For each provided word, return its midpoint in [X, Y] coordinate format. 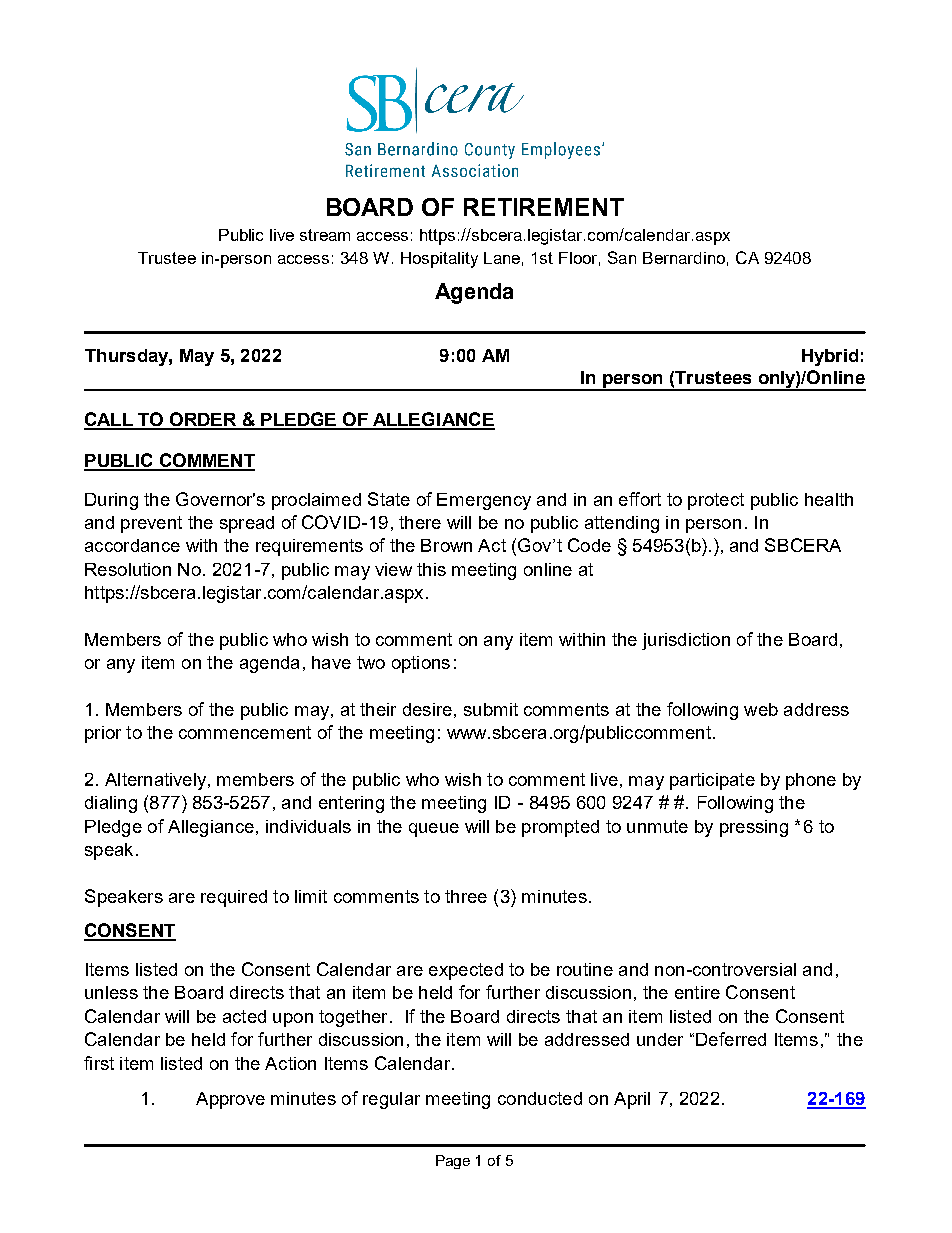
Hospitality [439, 260]
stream [325, 235]
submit [491, 709]
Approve [230, 1100]
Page [453, 1162]
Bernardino [684, 258]
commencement [245, 732]
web [761, 709]
